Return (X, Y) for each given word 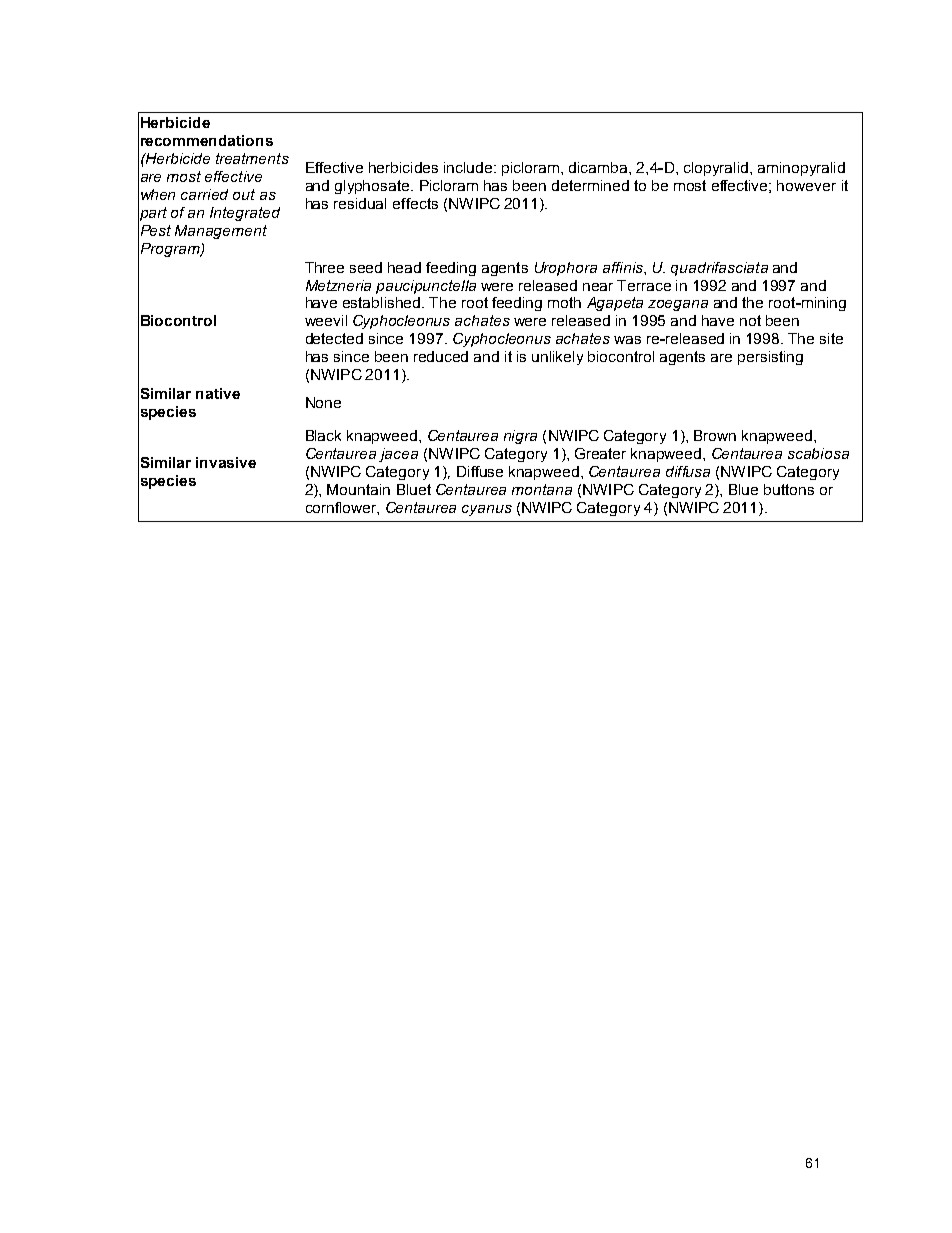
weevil (326, 320)
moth (564, 302)
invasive (226, 462)
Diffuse (480, 471)
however (806, 185)
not (750, 320)
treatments (252, 158)
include (469, 167)
